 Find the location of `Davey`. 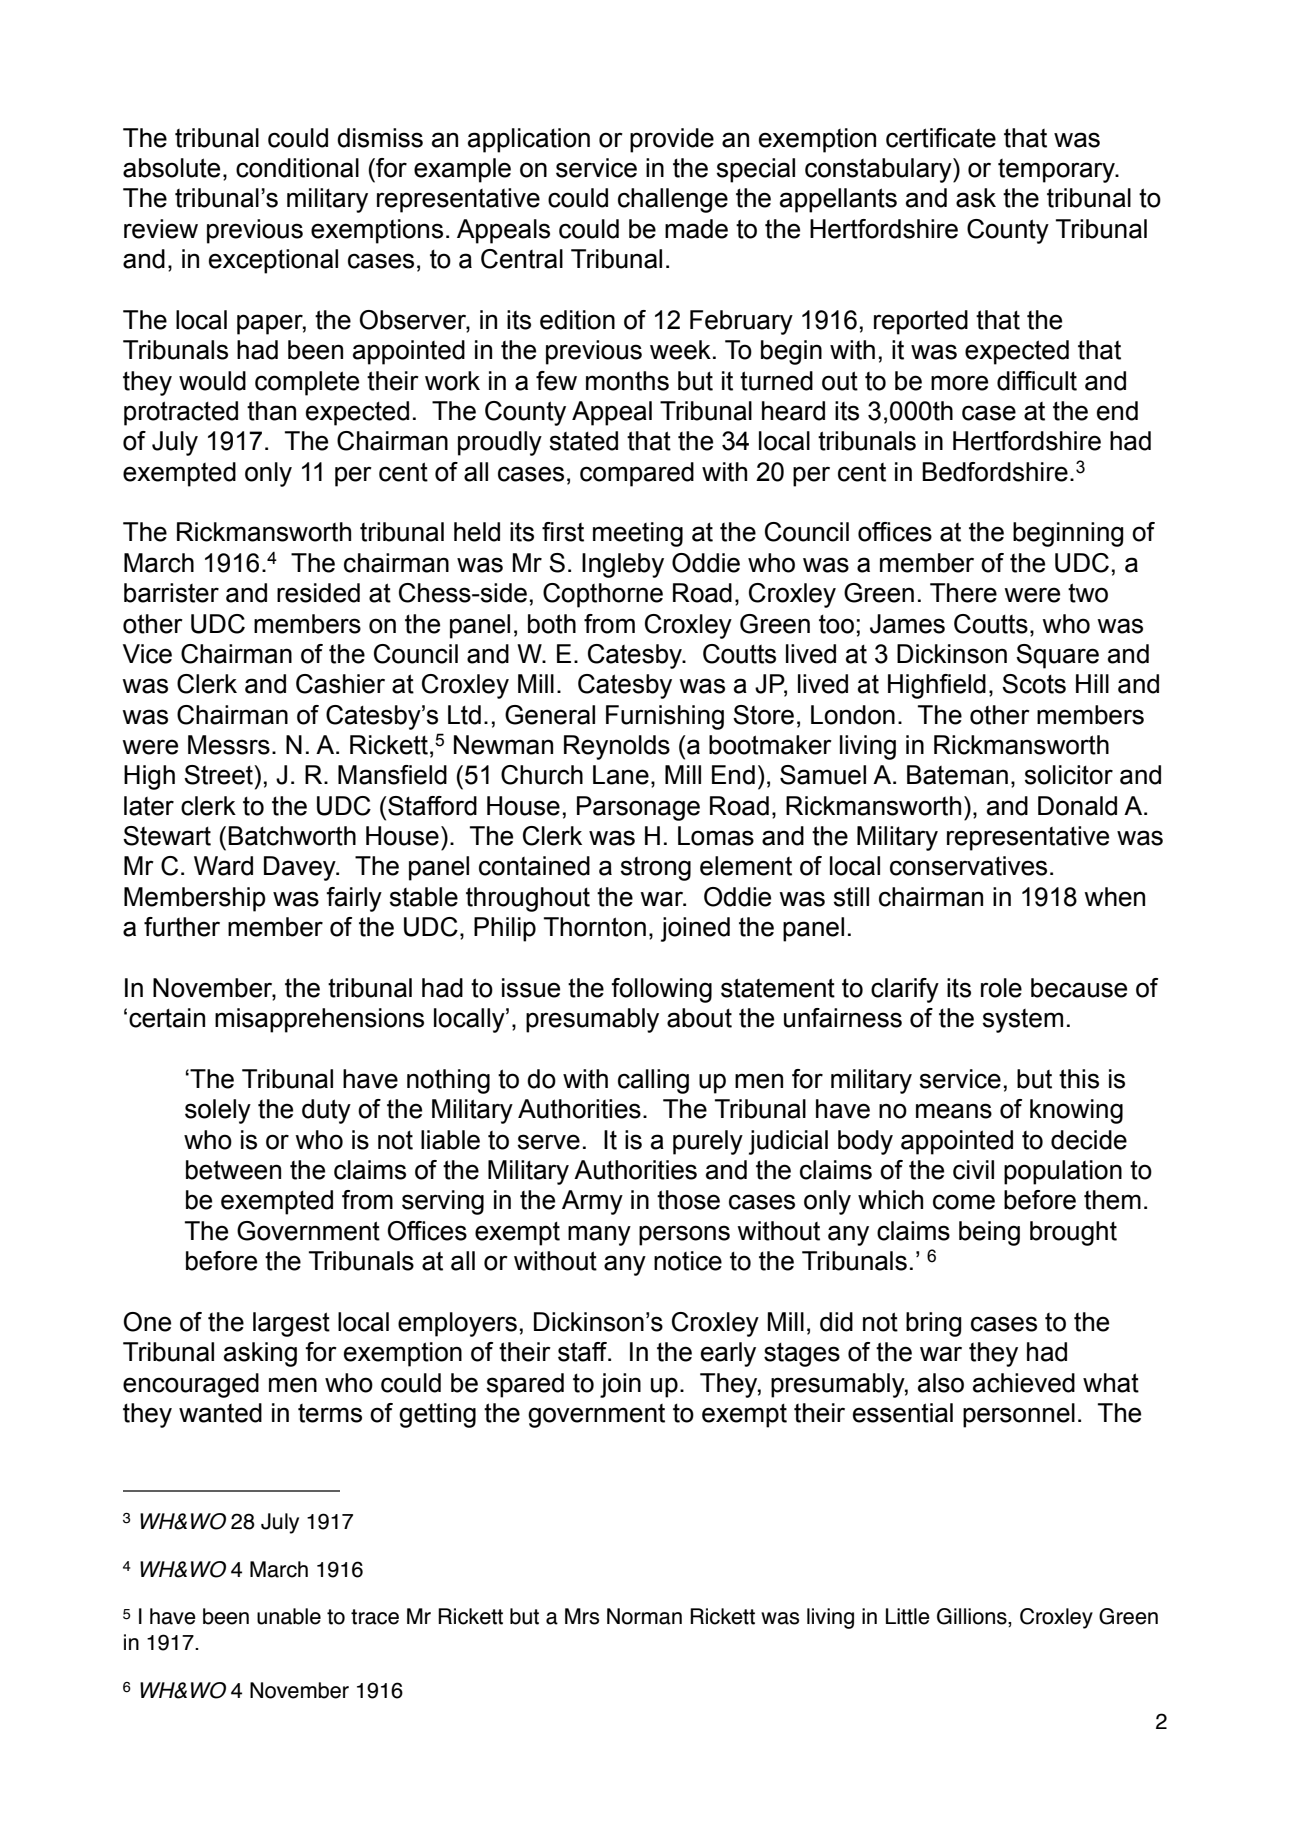

Davey is located at coordinates (301, 868).
